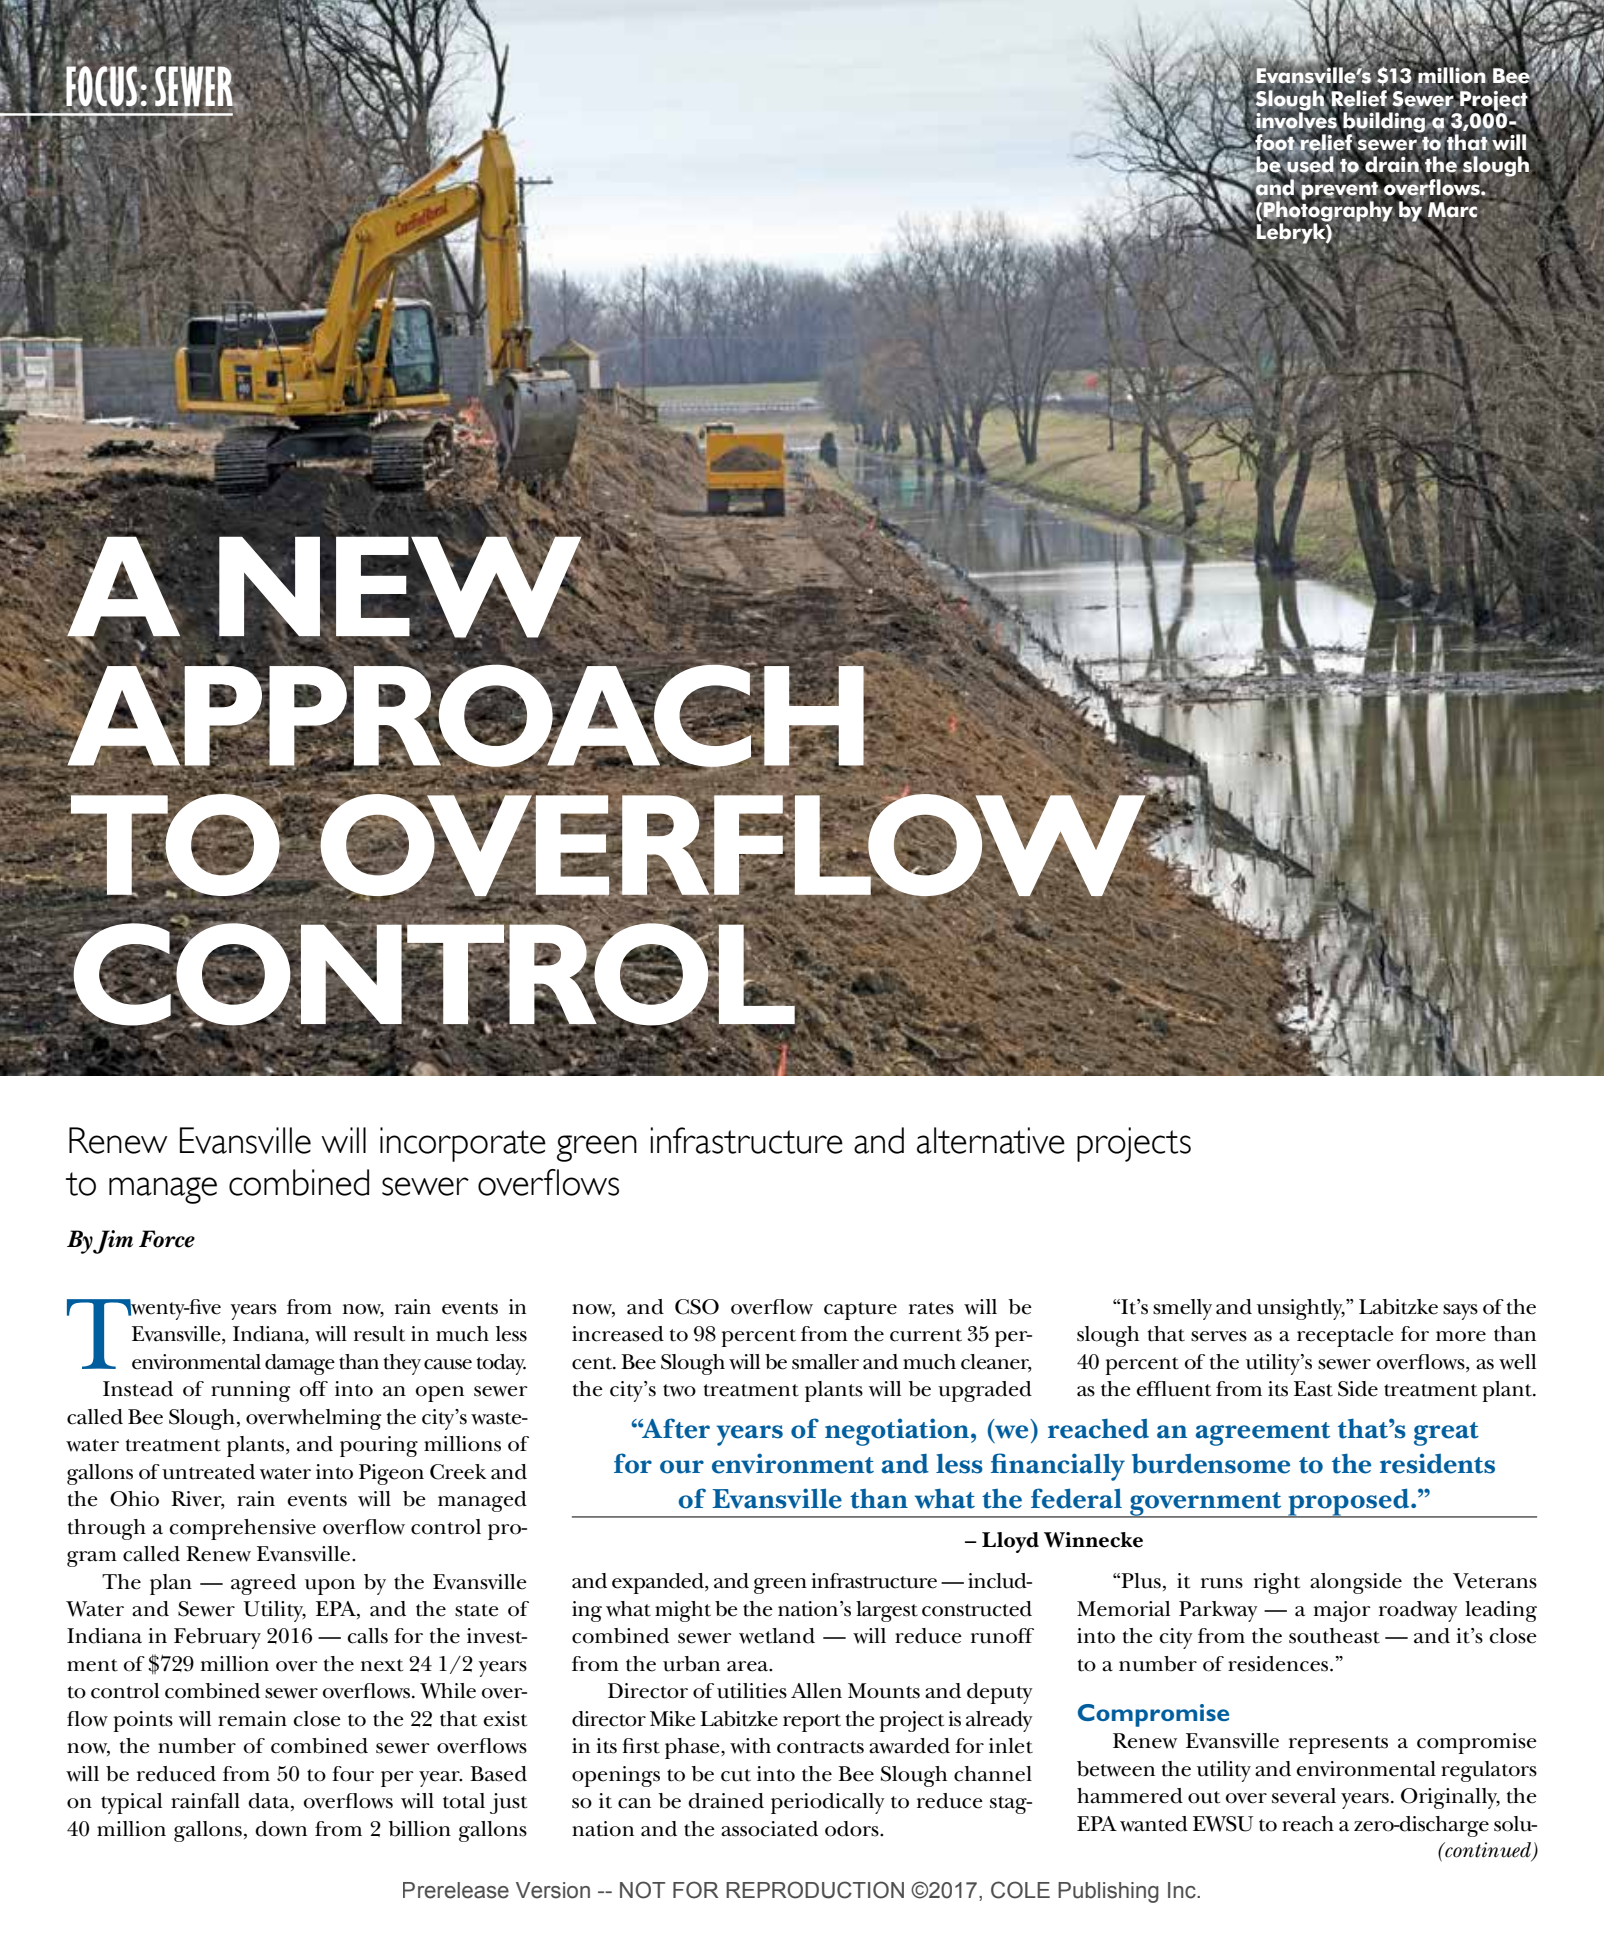 This screenshot has height=1938, width=1604. What do you see at coordinates (1304, 1796) in the screenshot?
I see `several` at bounding box center [1304, 1796].
